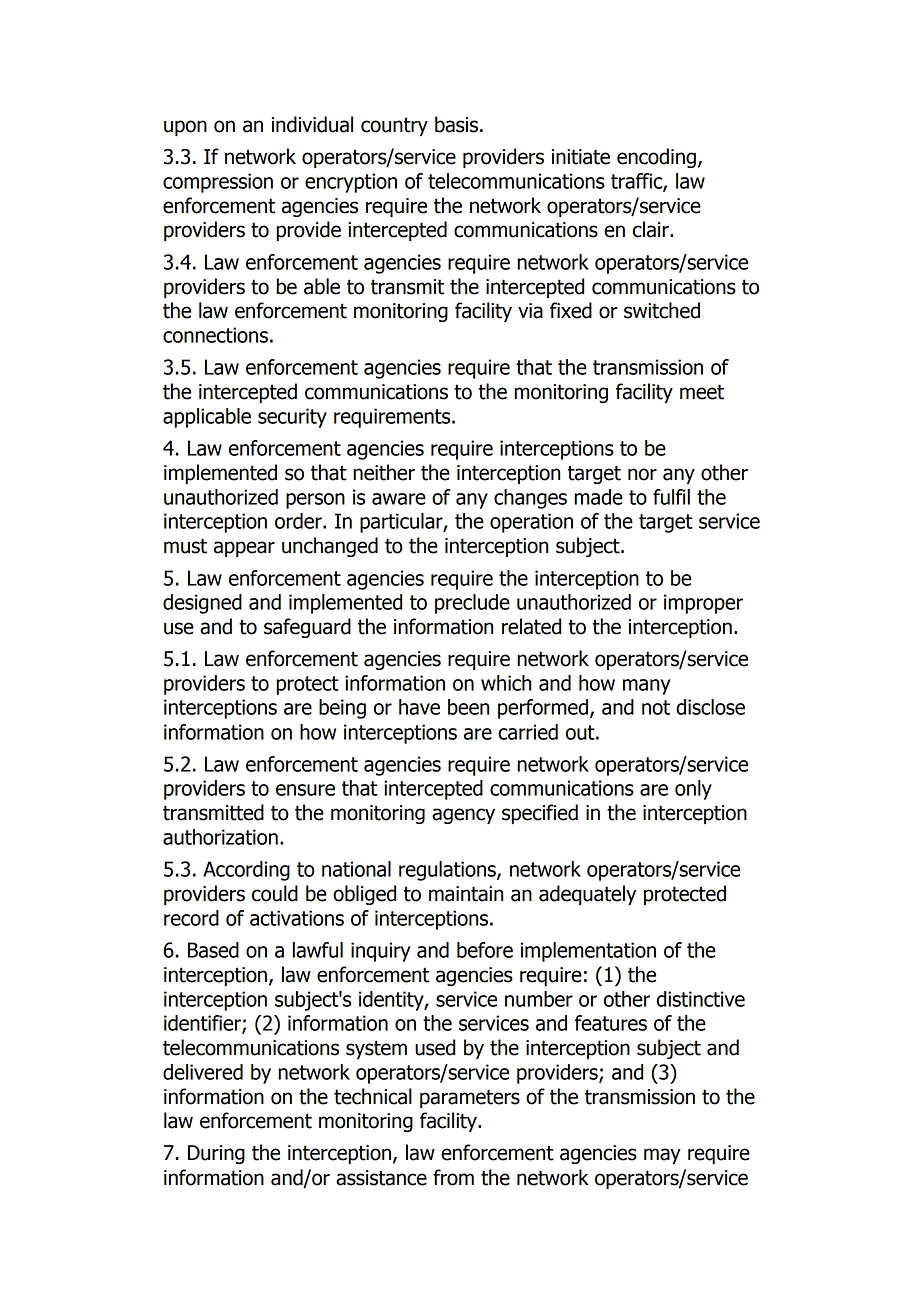  I want to click on may, so click(662, 1156).
